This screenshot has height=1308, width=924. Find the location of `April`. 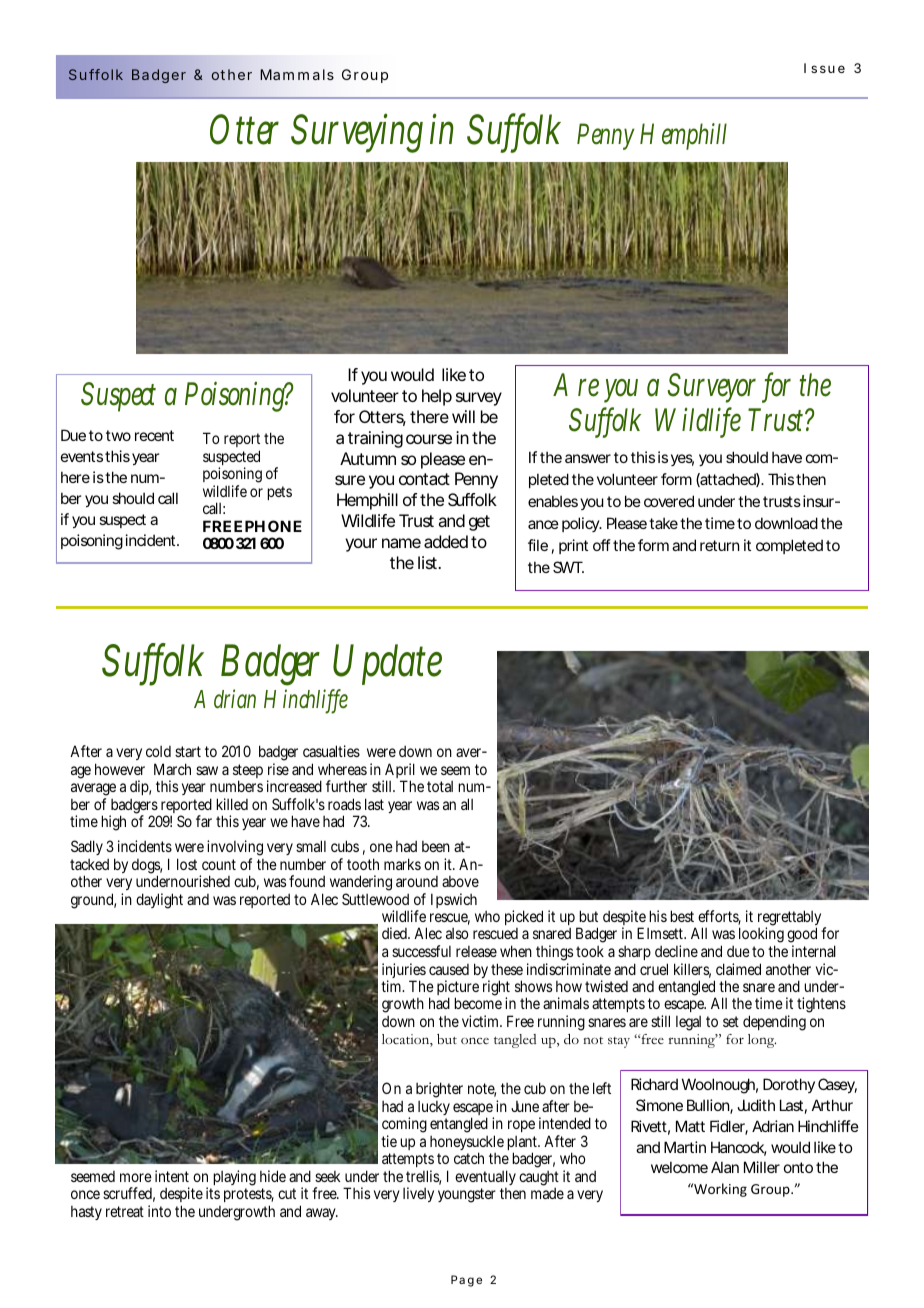

April is located at coordinates (399, 772).
